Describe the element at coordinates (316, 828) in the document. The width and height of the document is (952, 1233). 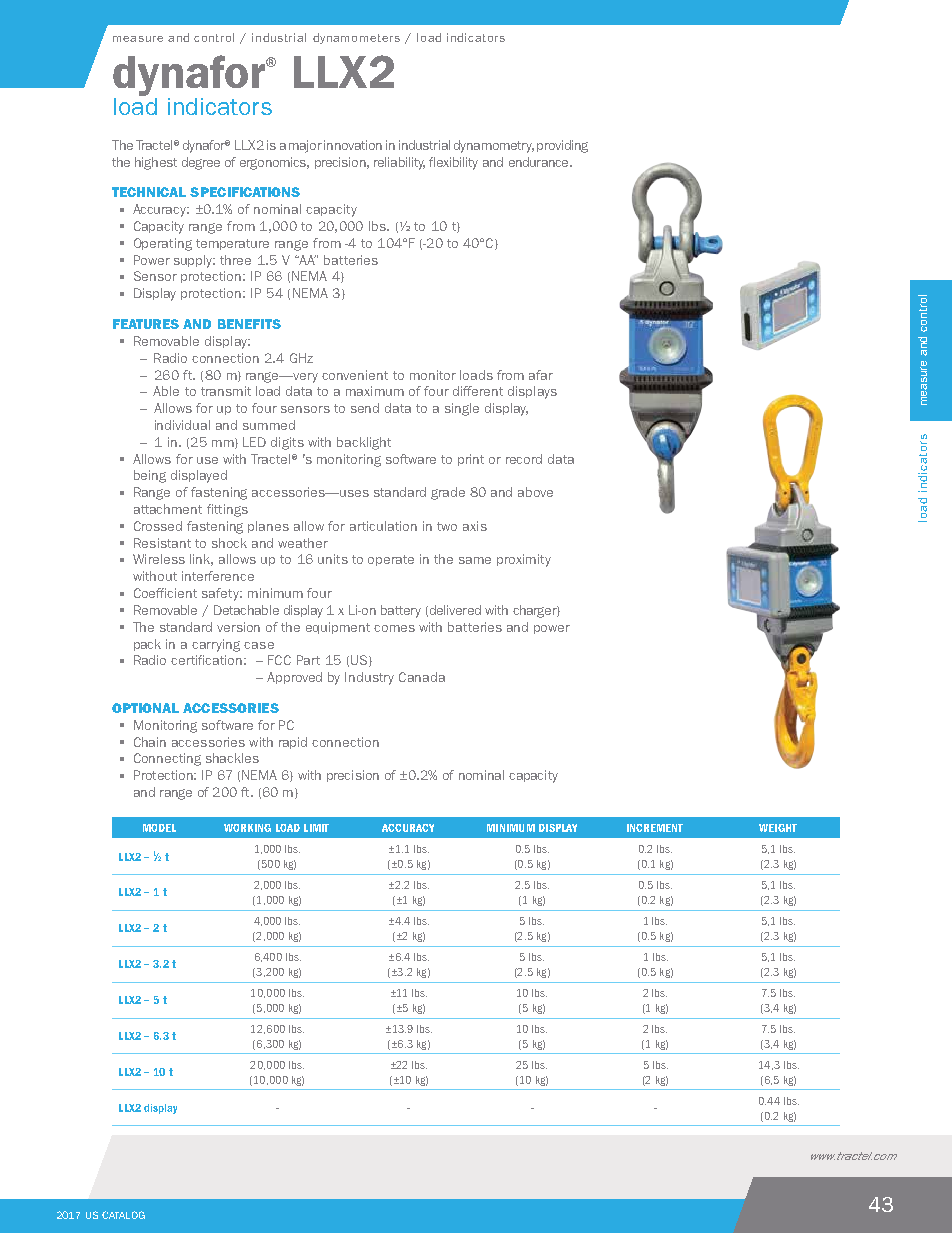
I see `LIMIT` at that location.
